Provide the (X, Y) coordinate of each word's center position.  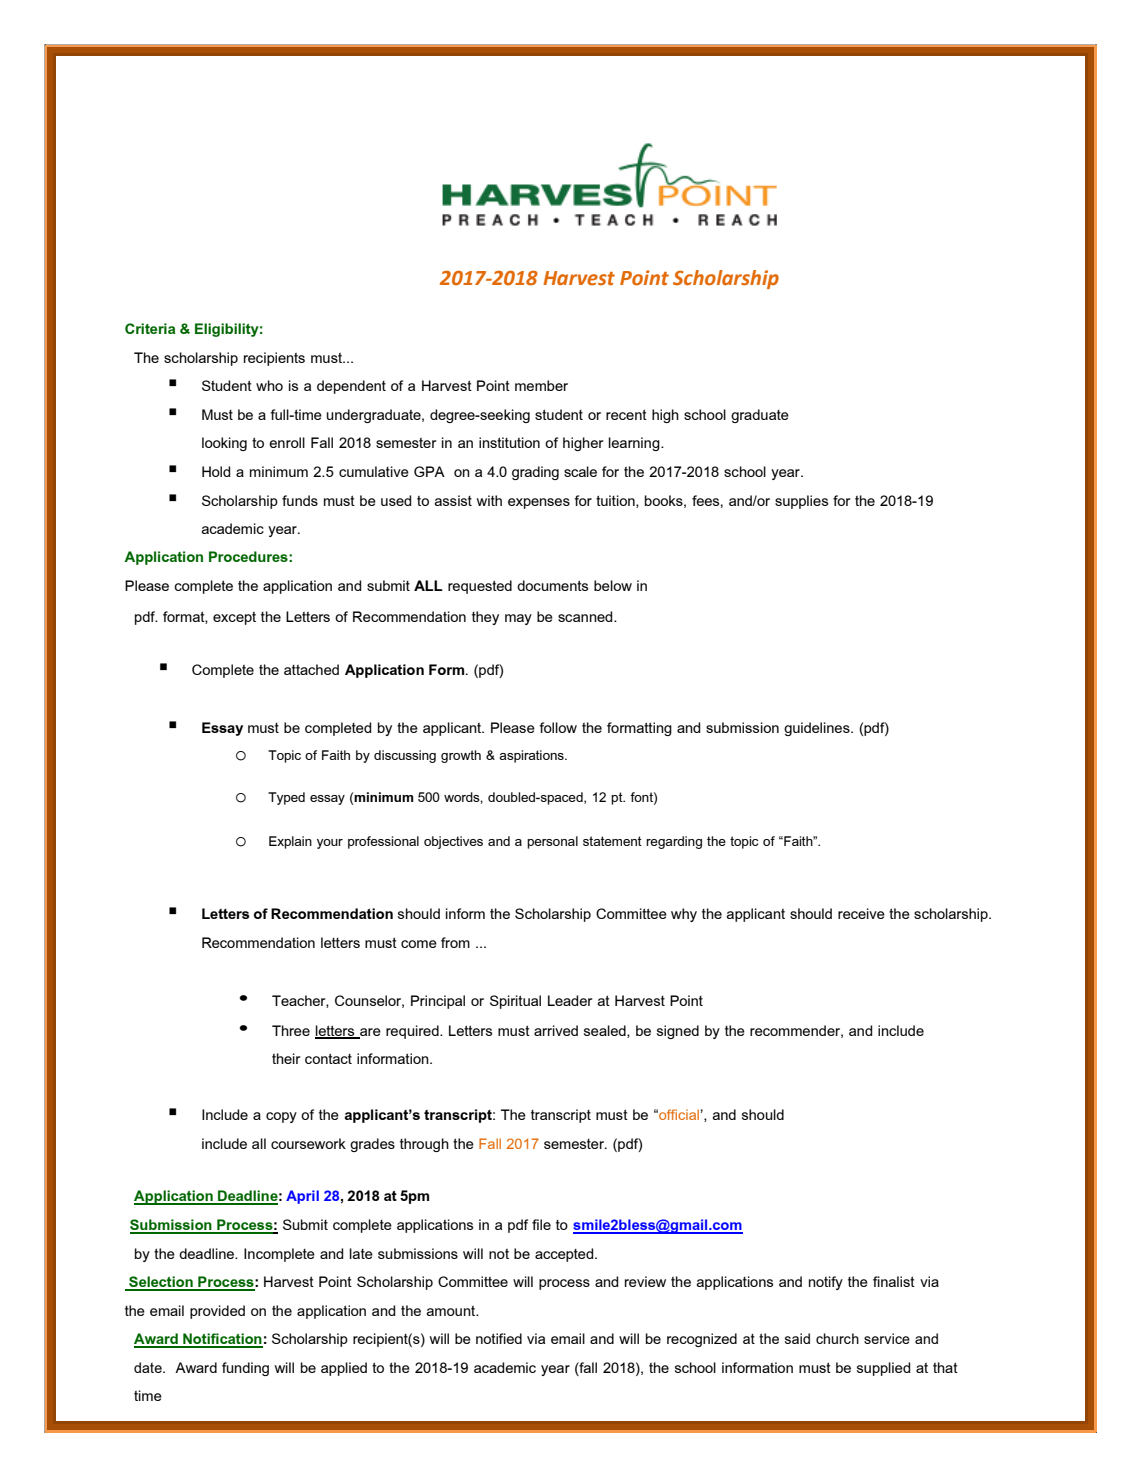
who (269, 385)
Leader (570, 1000)
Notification (222, 1340)
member (541, 385)
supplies (801, 502)
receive (861, 913)
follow (558, 727)
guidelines (818, 729)
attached (311, 669)
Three (291, 1030)
